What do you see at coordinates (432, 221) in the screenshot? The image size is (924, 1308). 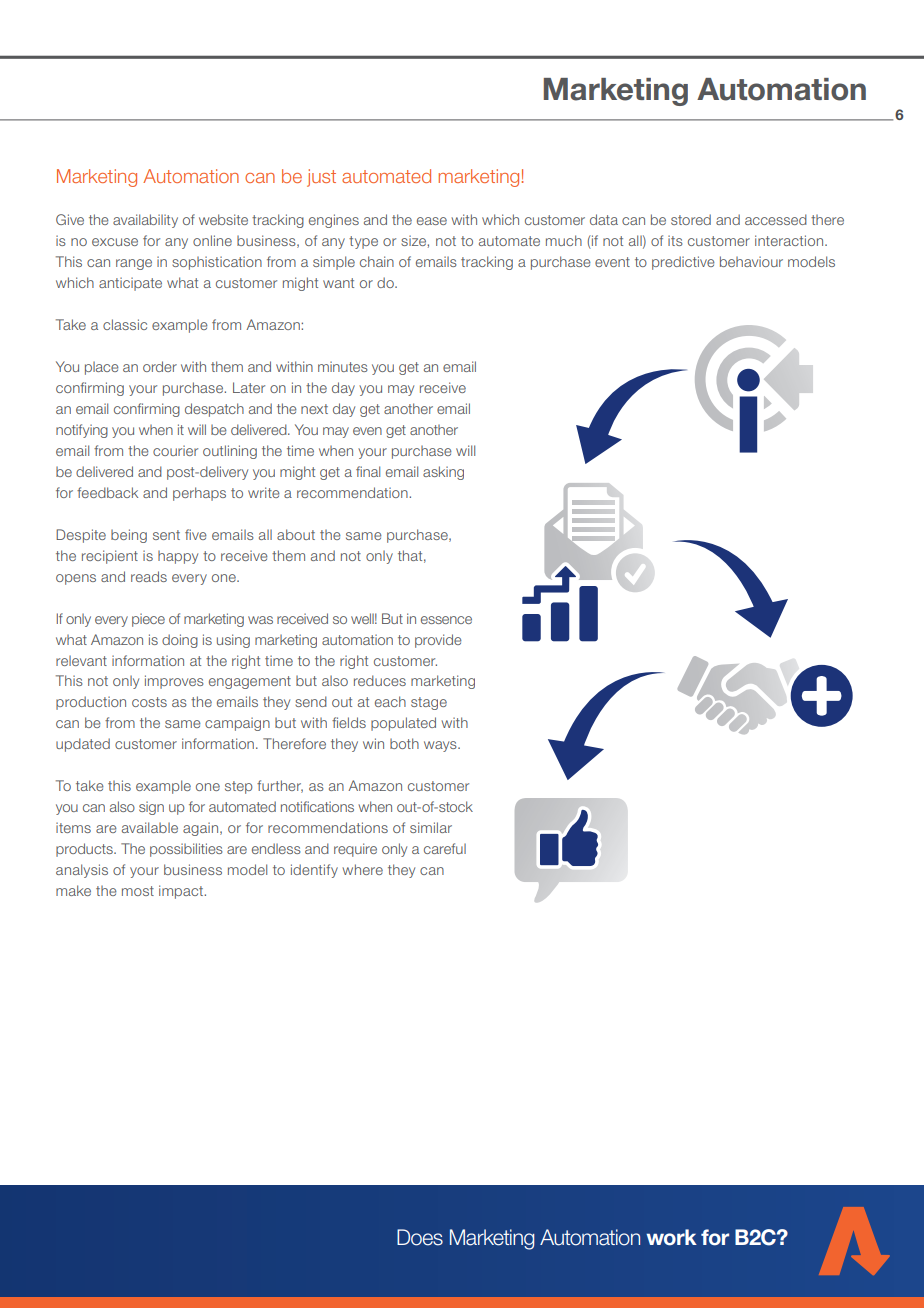 I see `ease` at bounding box center [432, 221].
